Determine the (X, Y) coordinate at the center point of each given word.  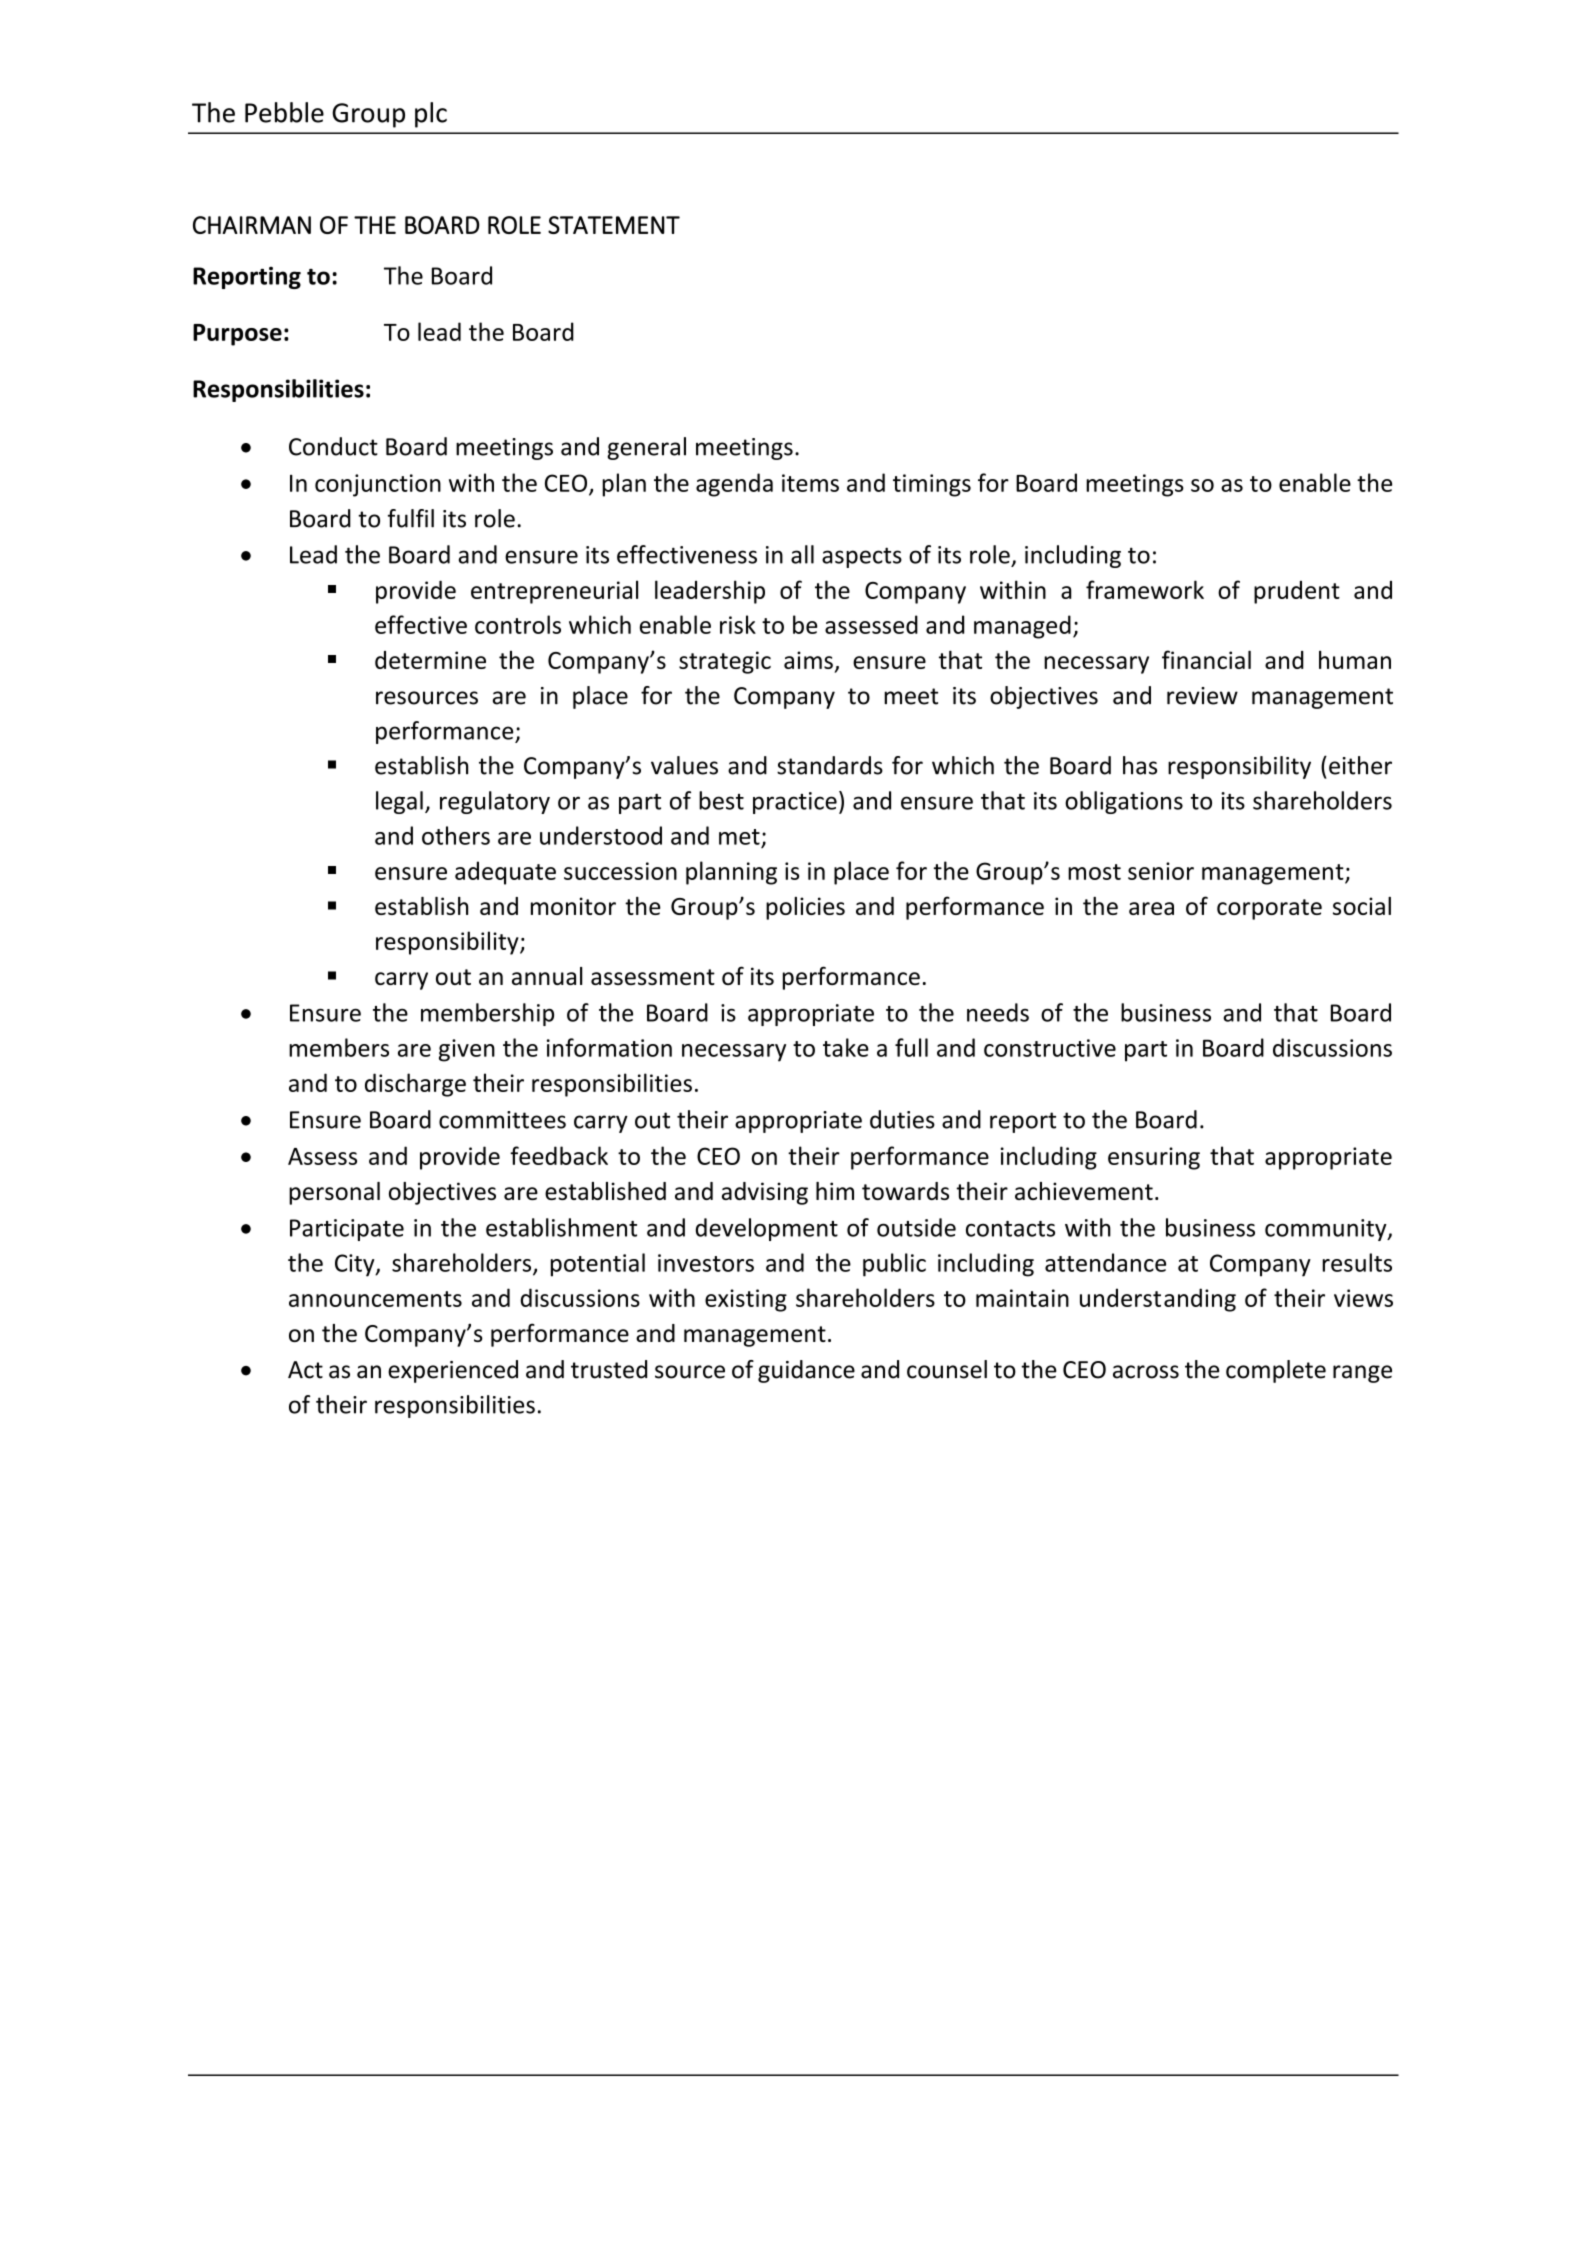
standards (830, 765)
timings (932, 485)
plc (431, 115)
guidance (806, 1371)
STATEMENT (614, 225)
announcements (375, 1299)
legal (399, 802)
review (1202, 696)
